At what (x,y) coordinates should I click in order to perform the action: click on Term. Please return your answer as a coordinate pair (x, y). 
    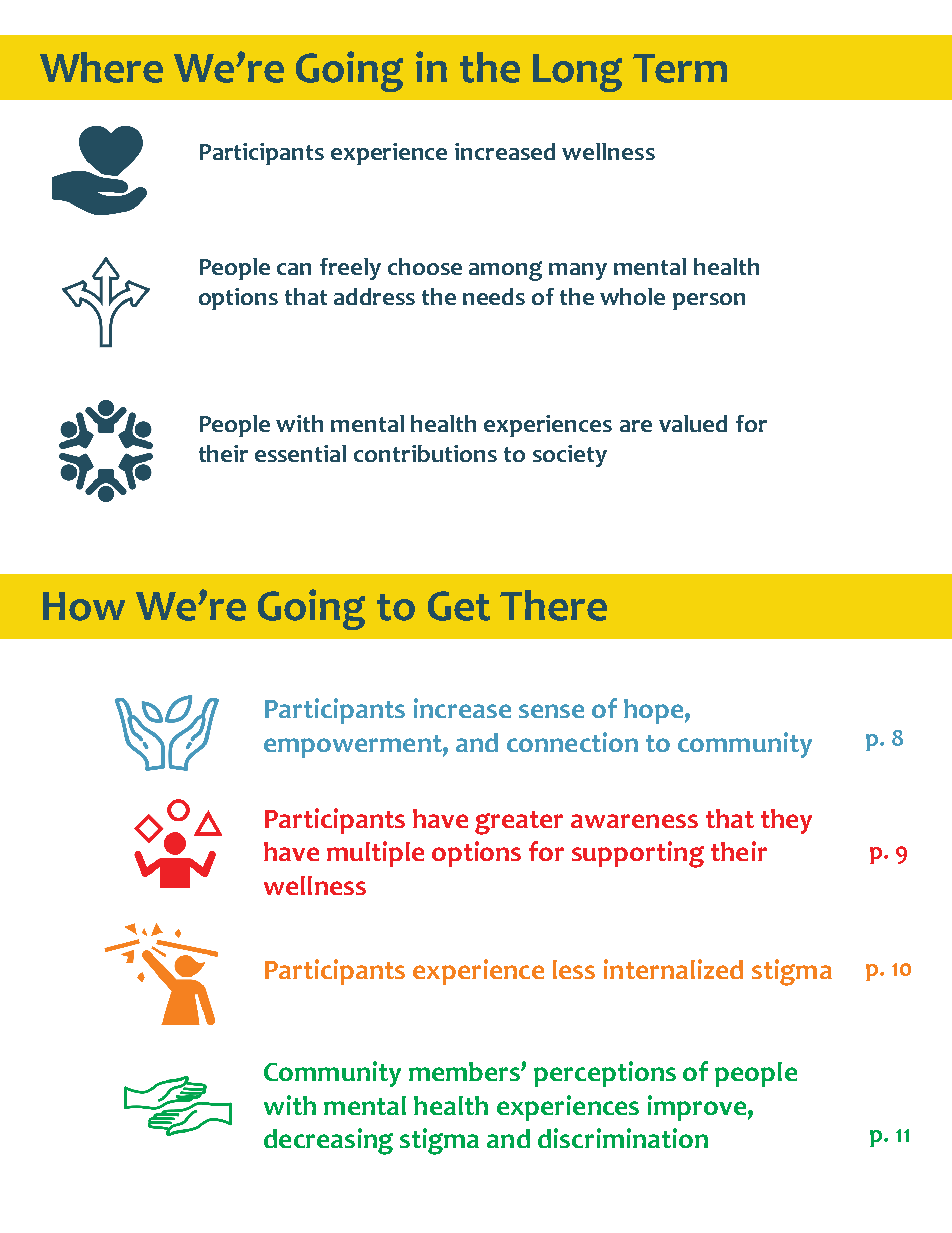
    Looking at the image, I should click on (680, 68).
